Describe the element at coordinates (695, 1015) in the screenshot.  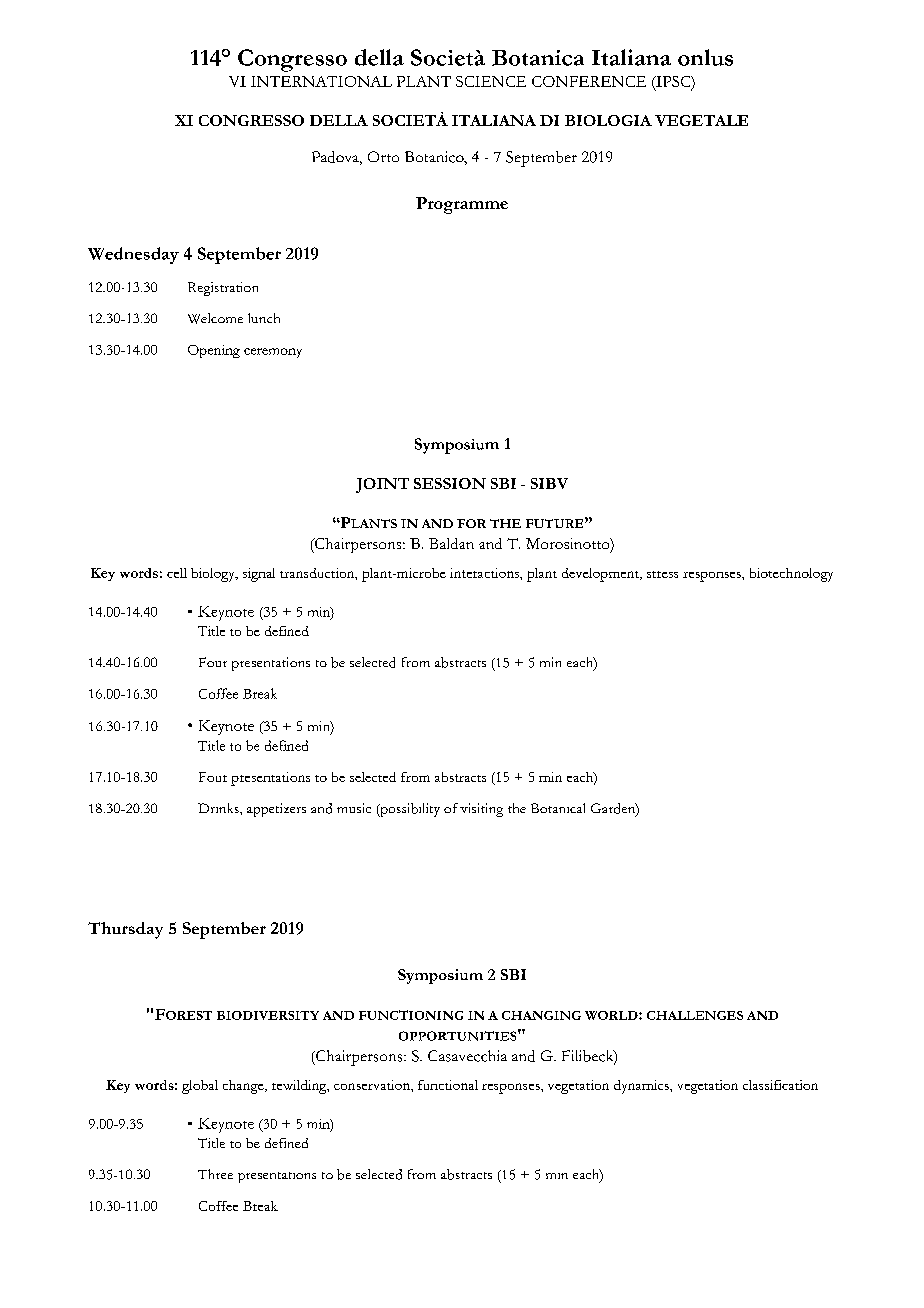
I see `CHALLENGES` at that location.
